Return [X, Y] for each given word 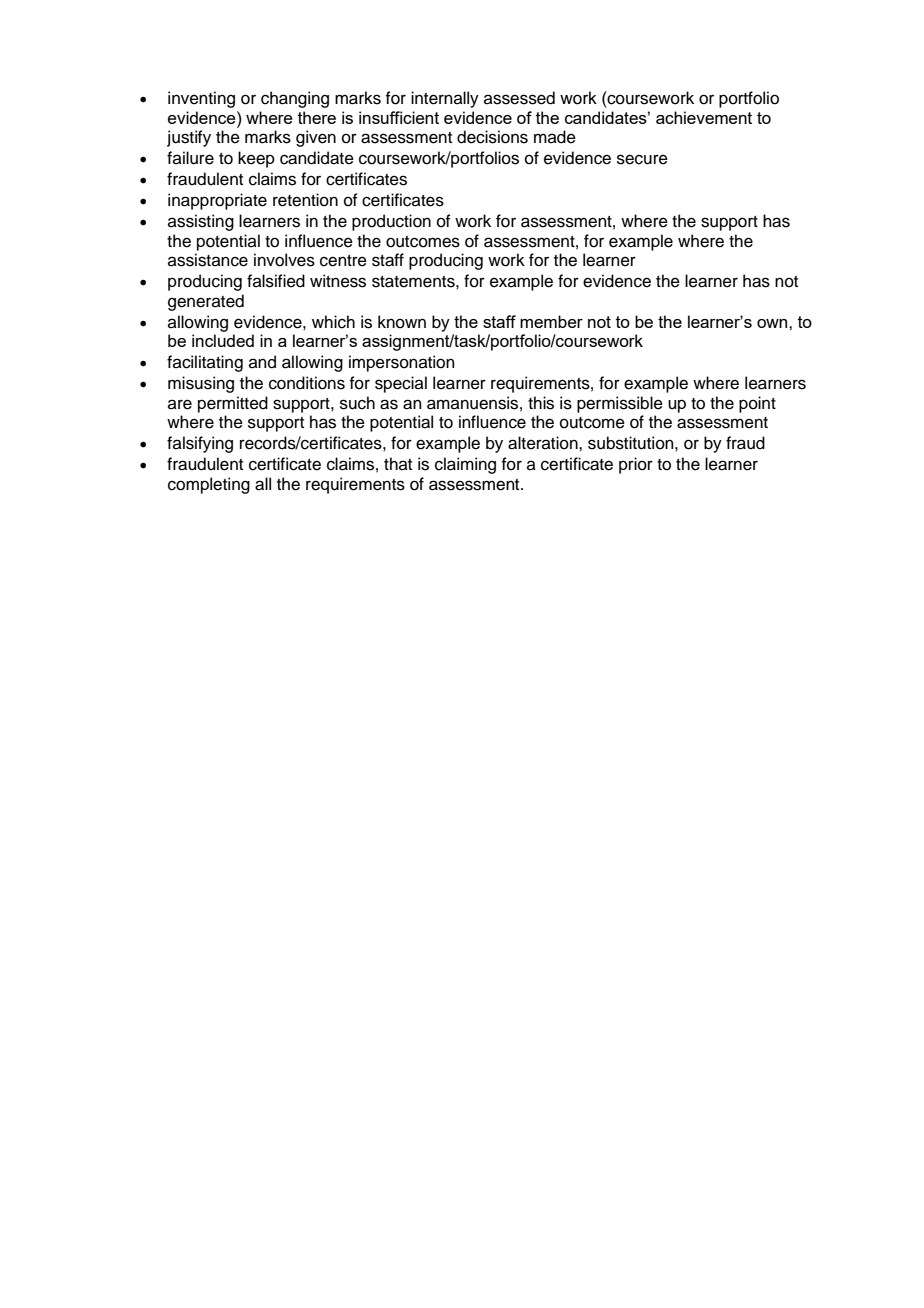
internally [445, 99]
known [402, 322]
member [551, 321]
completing [209, 485]
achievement [704, 117]
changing [295, 99]
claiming [465, 465]
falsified [276, 281]
